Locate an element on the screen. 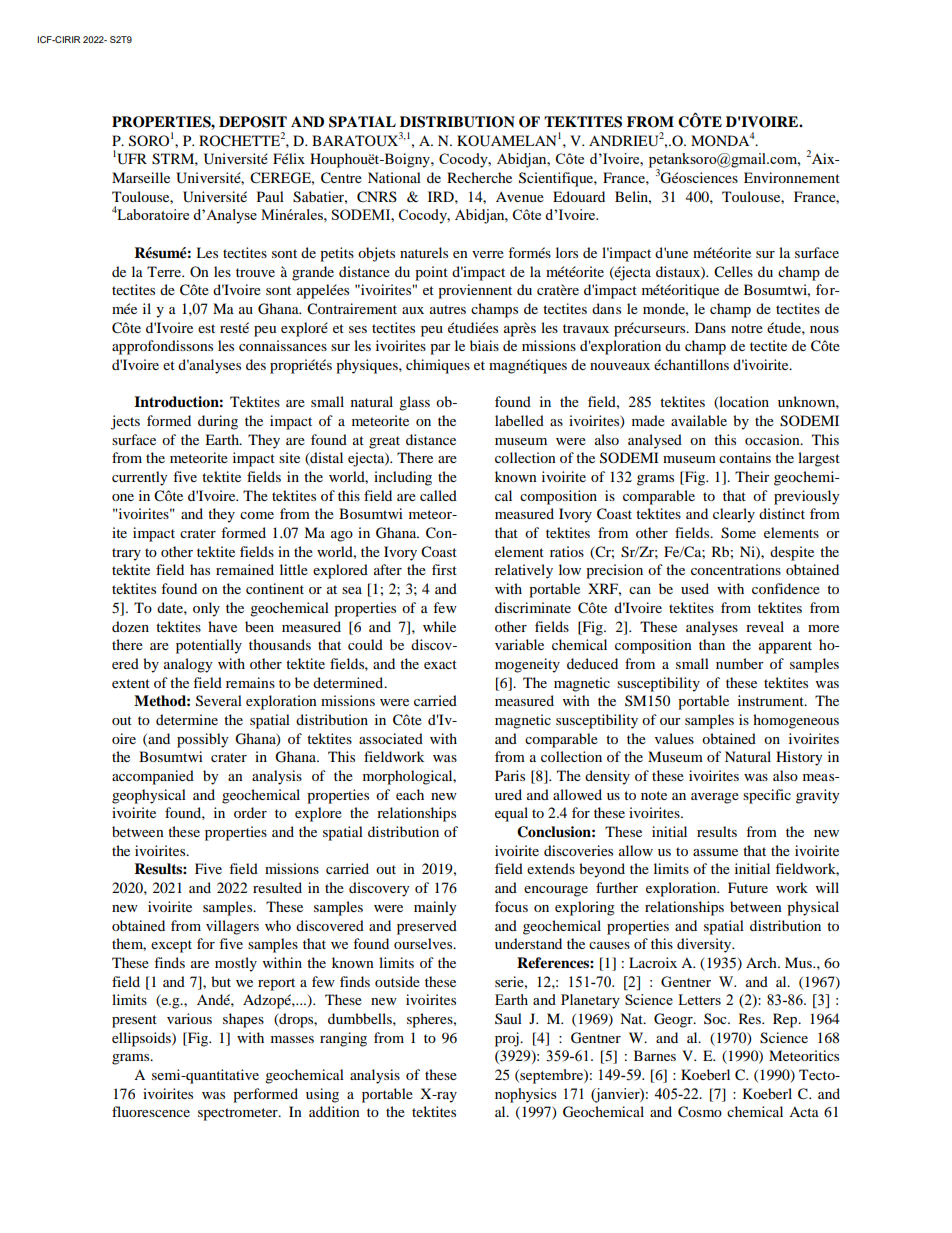 This screenshot has height=1233, width=952. glass is located at coordinates (414, 403).
